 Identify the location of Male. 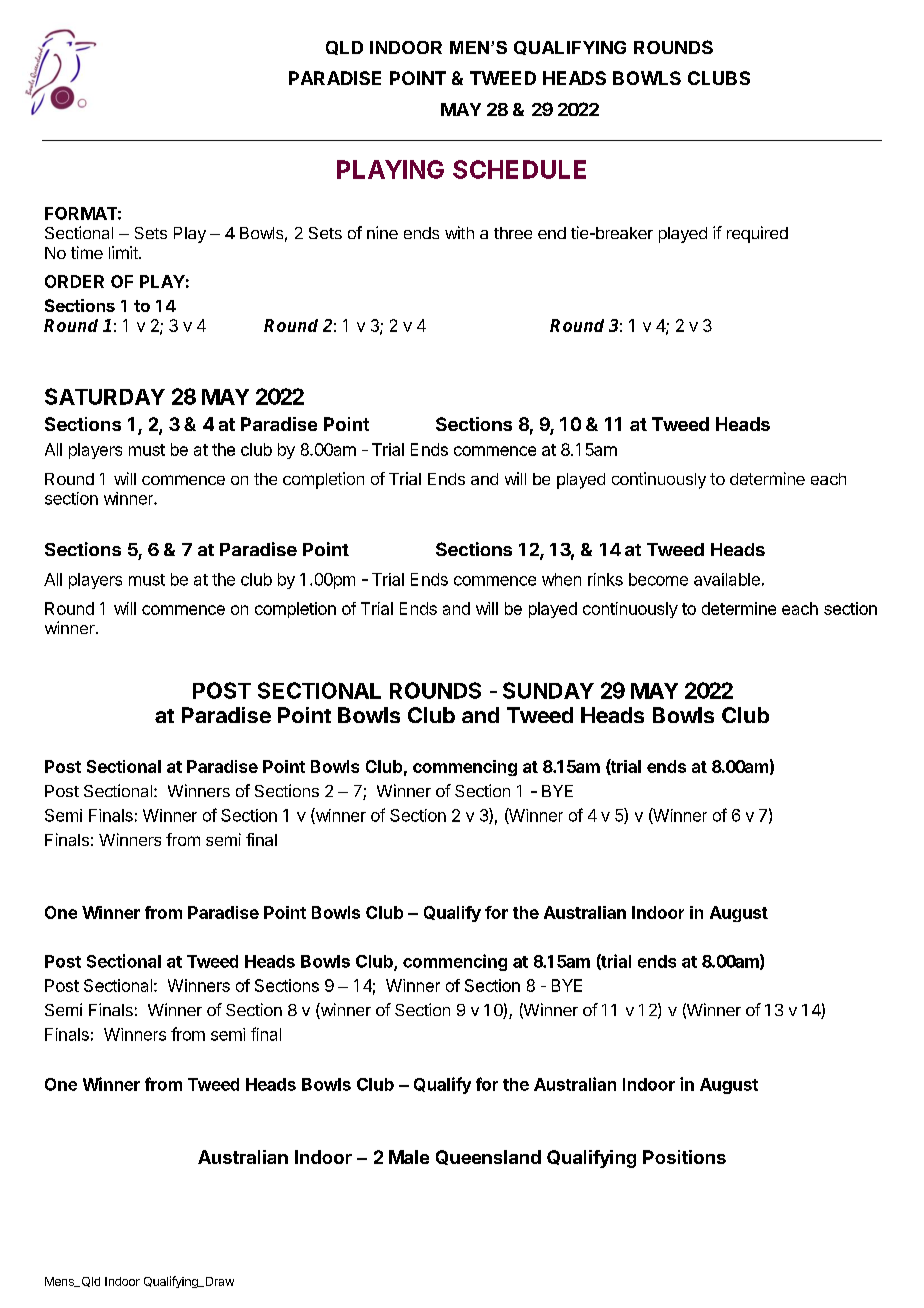
(409, 1157).
